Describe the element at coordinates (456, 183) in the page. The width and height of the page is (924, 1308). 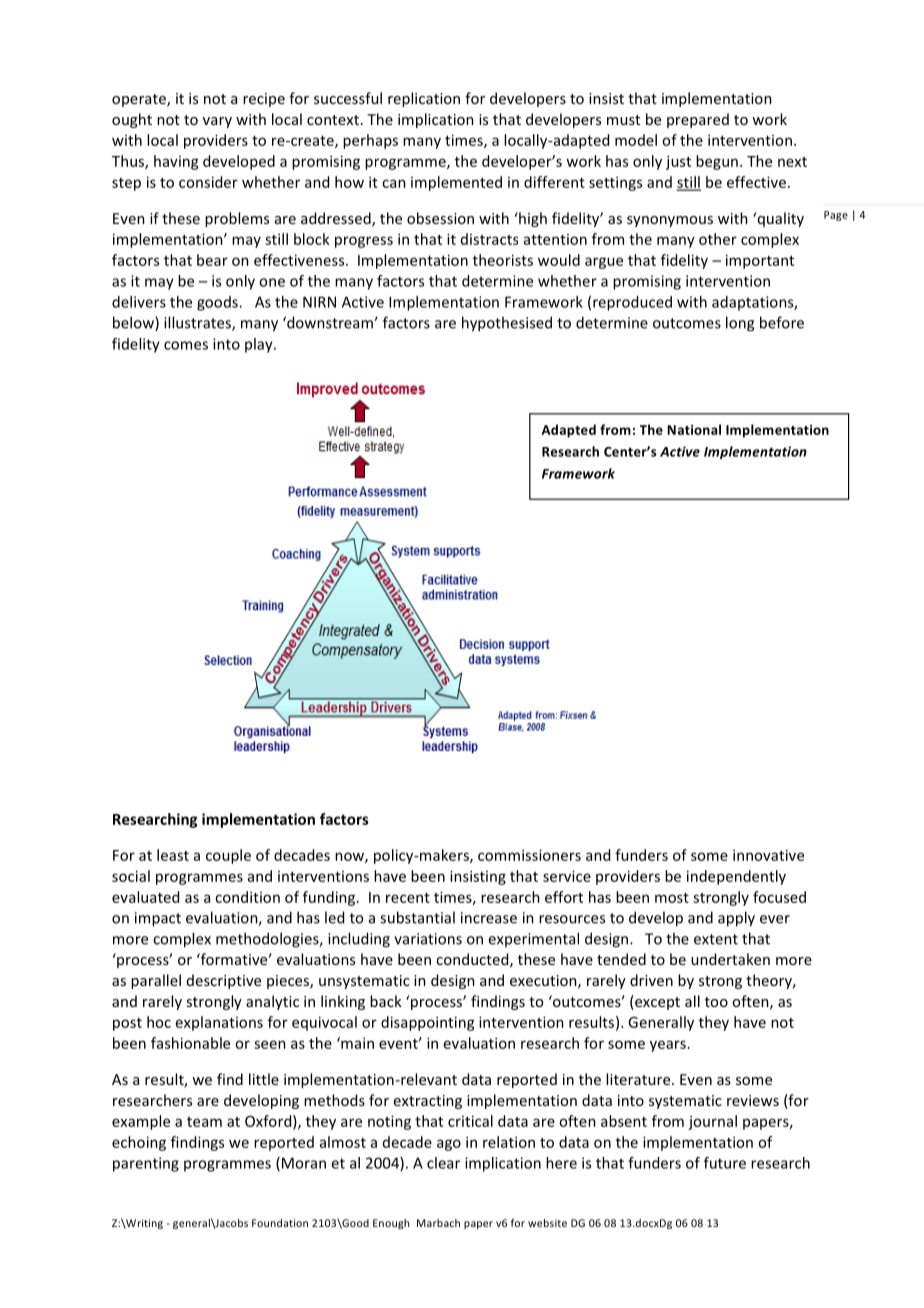
I see `implemented` at that location.
